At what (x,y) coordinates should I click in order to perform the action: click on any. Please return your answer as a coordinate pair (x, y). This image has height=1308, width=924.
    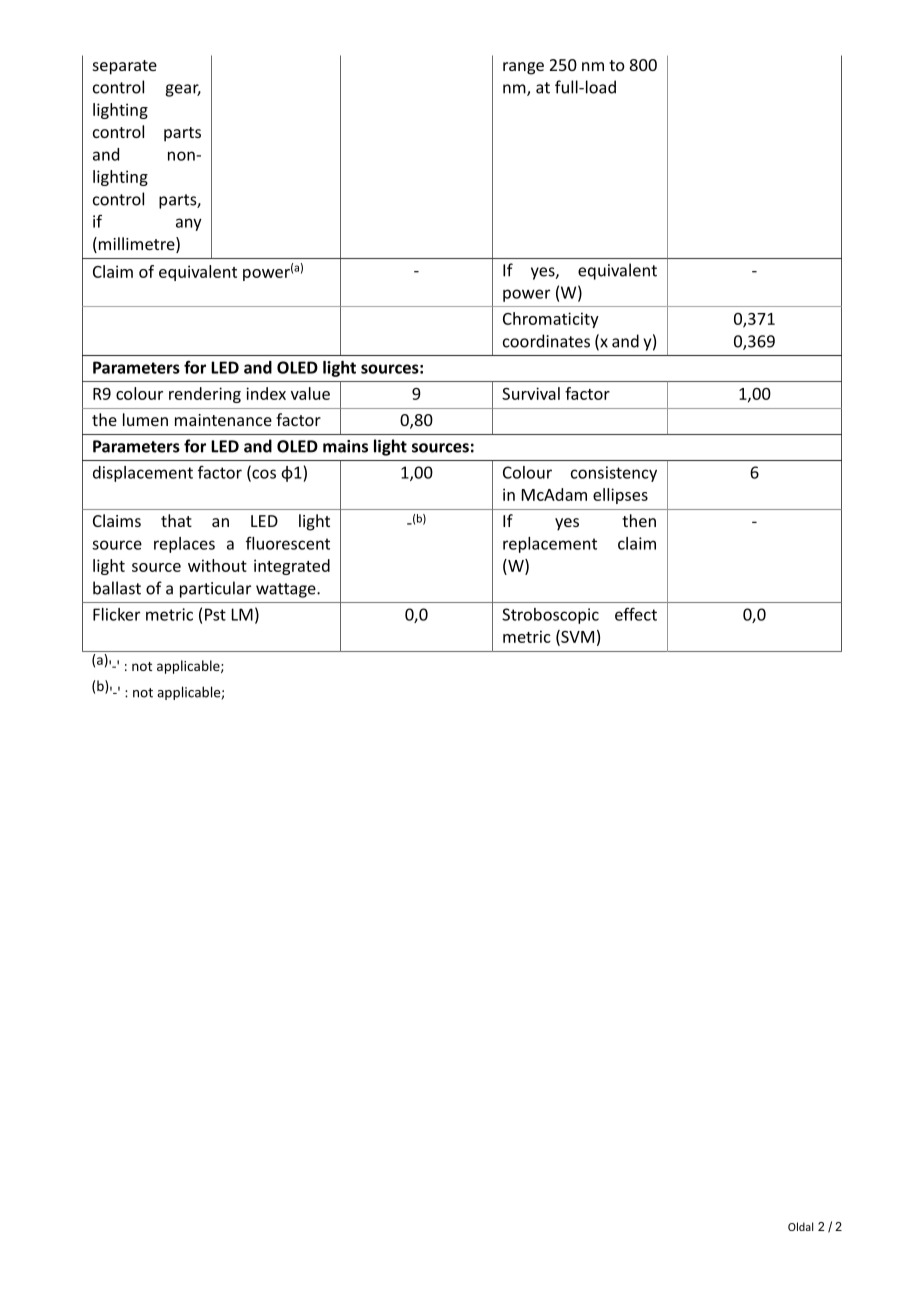
    Looking at the image, I should click on (189, 224).
